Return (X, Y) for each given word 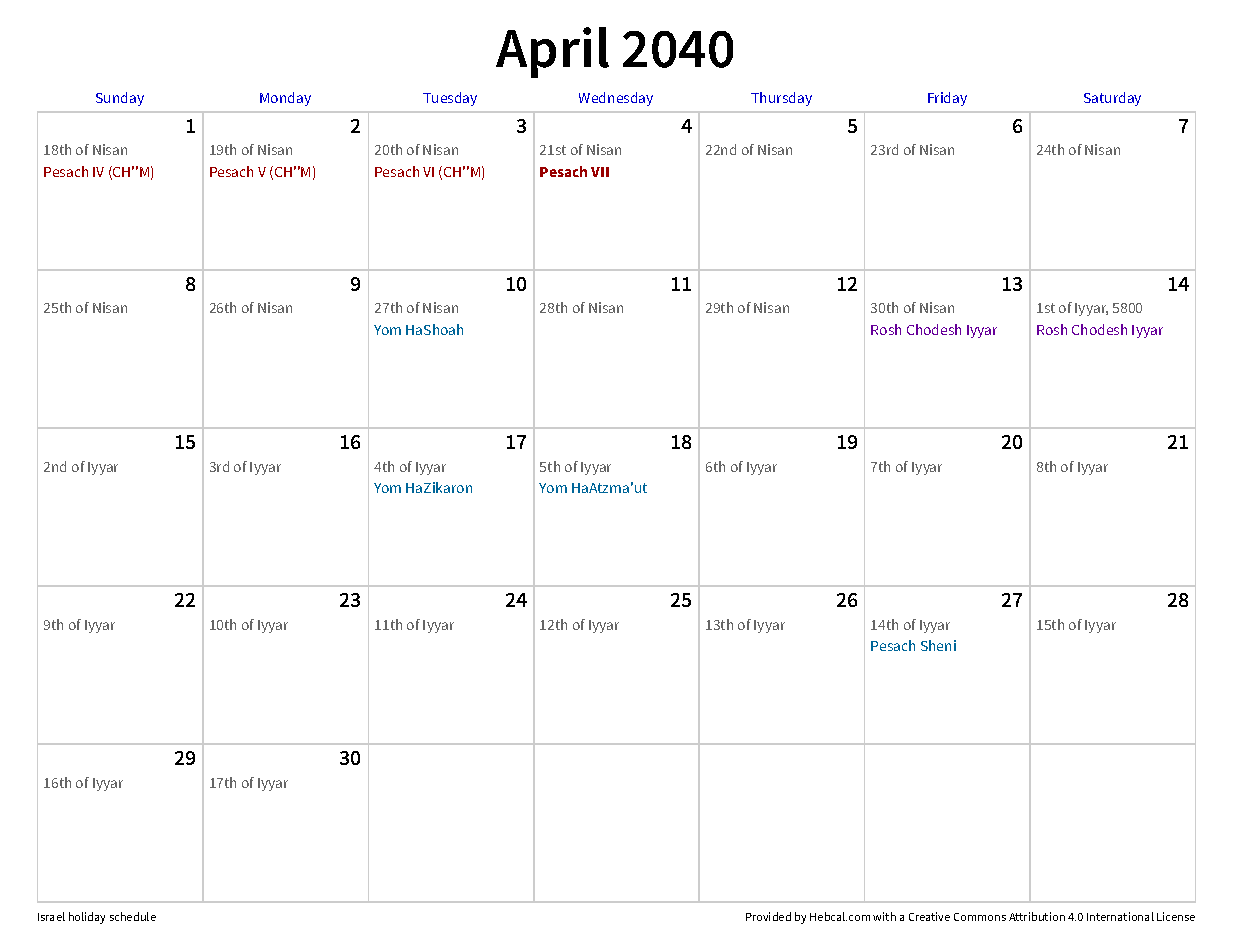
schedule (133, 916)
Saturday (1112, 99)
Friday (947, 99)
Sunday (120, 99)
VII (600, 172)
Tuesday (450, 99)
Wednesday (616, 99)
